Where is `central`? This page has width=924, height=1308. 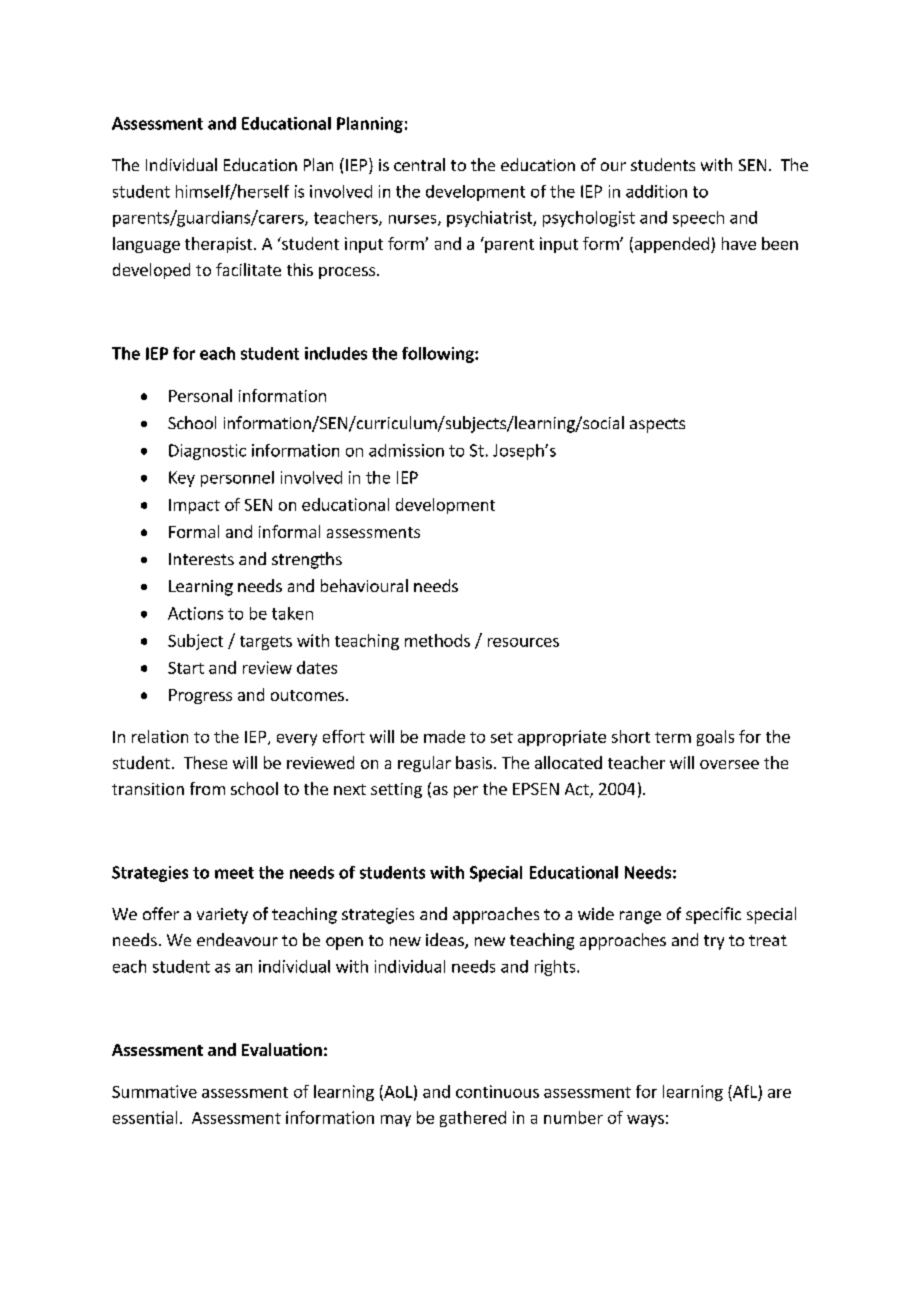 central is located at coordinates (419, 164).
